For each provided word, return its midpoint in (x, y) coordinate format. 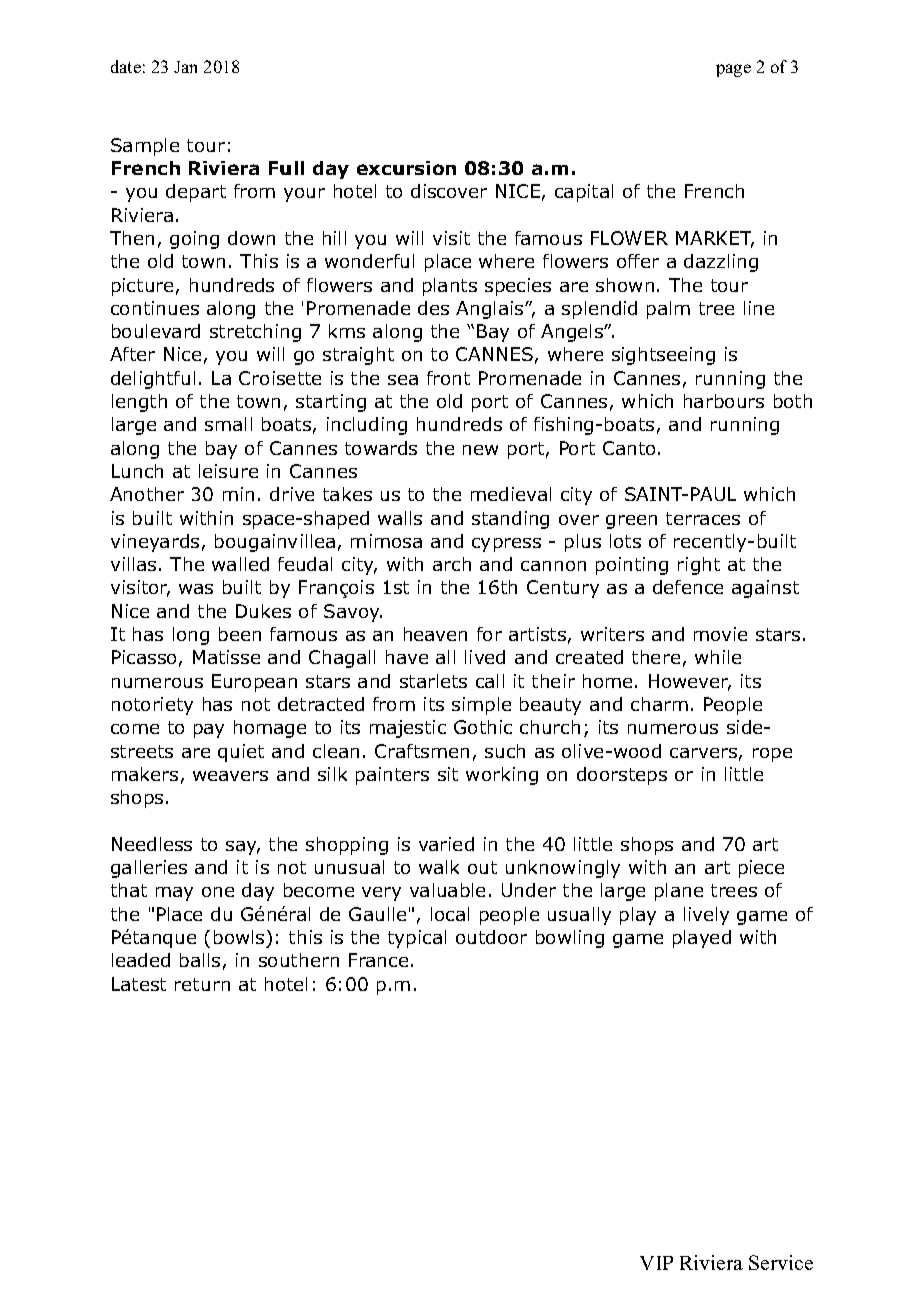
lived (485, 657)
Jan (185, 67)
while (718, 657)
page (733, 70)
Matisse (226, 657)
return (202, 984)
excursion (406, 168)
